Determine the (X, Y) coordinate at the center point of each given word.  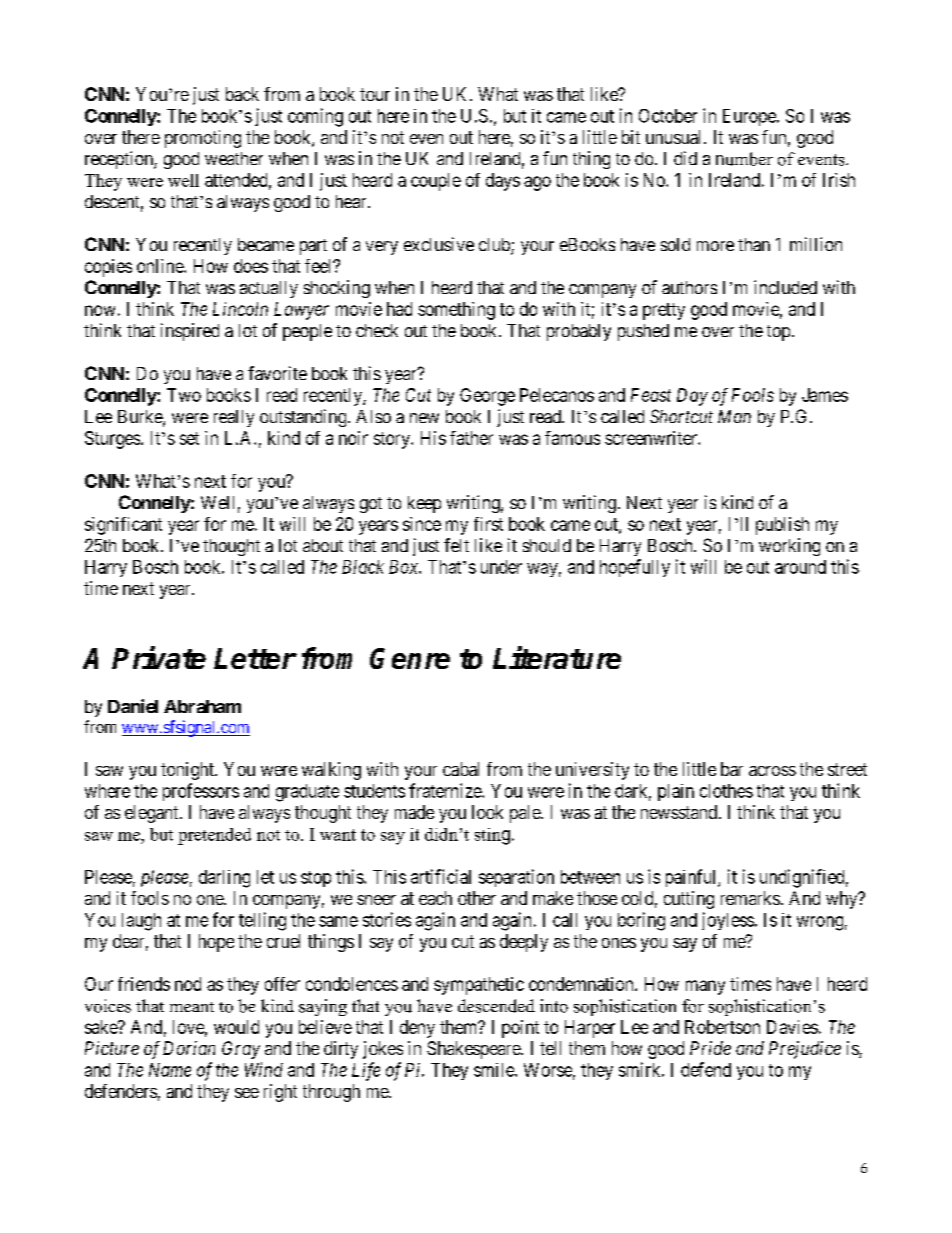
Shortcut (681, 416)
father (471, 438)
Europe (750, 117)
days (503, 182)
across (772, 771)
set (189, 438)
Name (170, 1070)
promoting (203, 139)
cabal (461, 769)
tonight (188, 771)
